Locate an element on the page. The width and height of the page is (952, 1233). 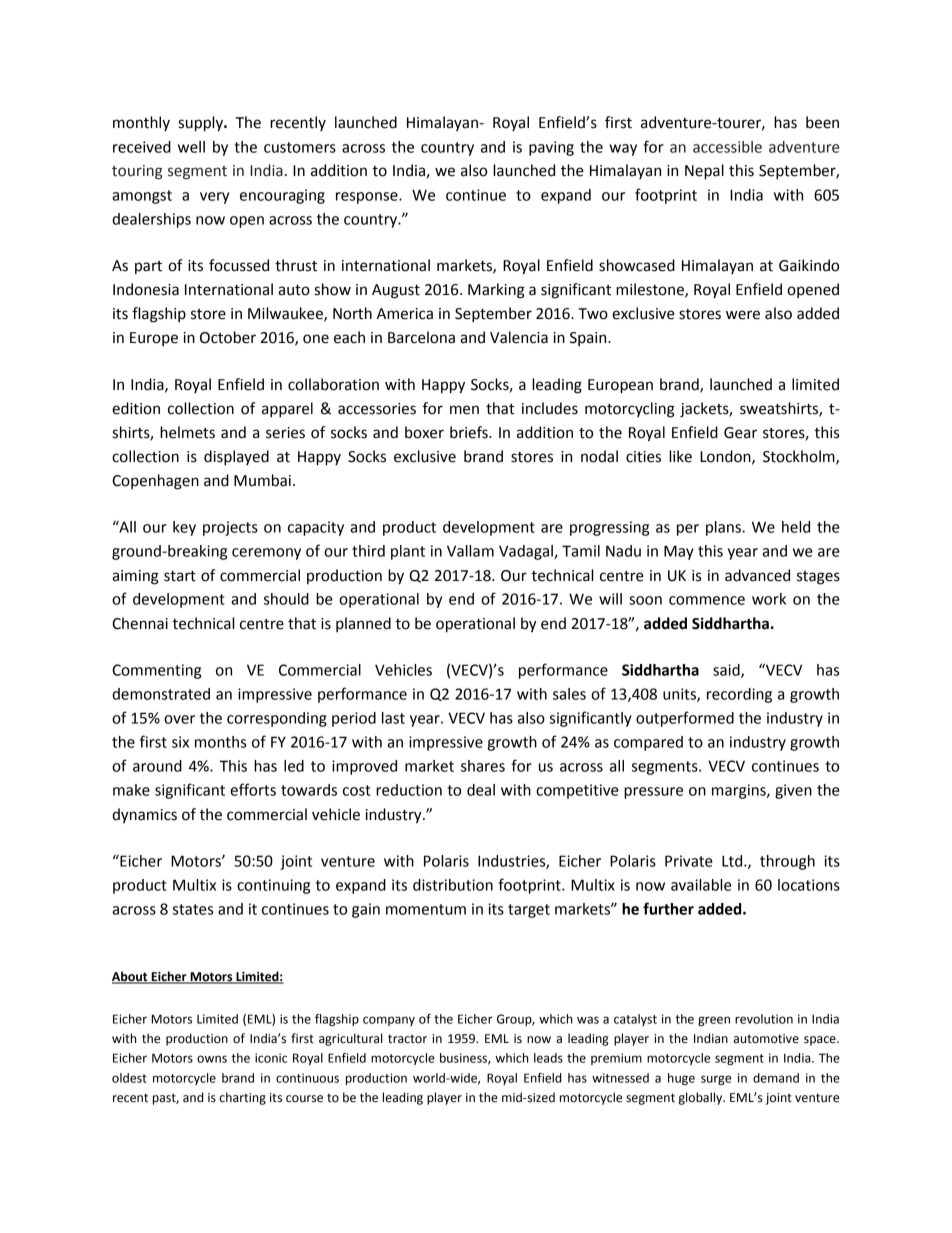
accessible is located at coordinates (727, 147).
